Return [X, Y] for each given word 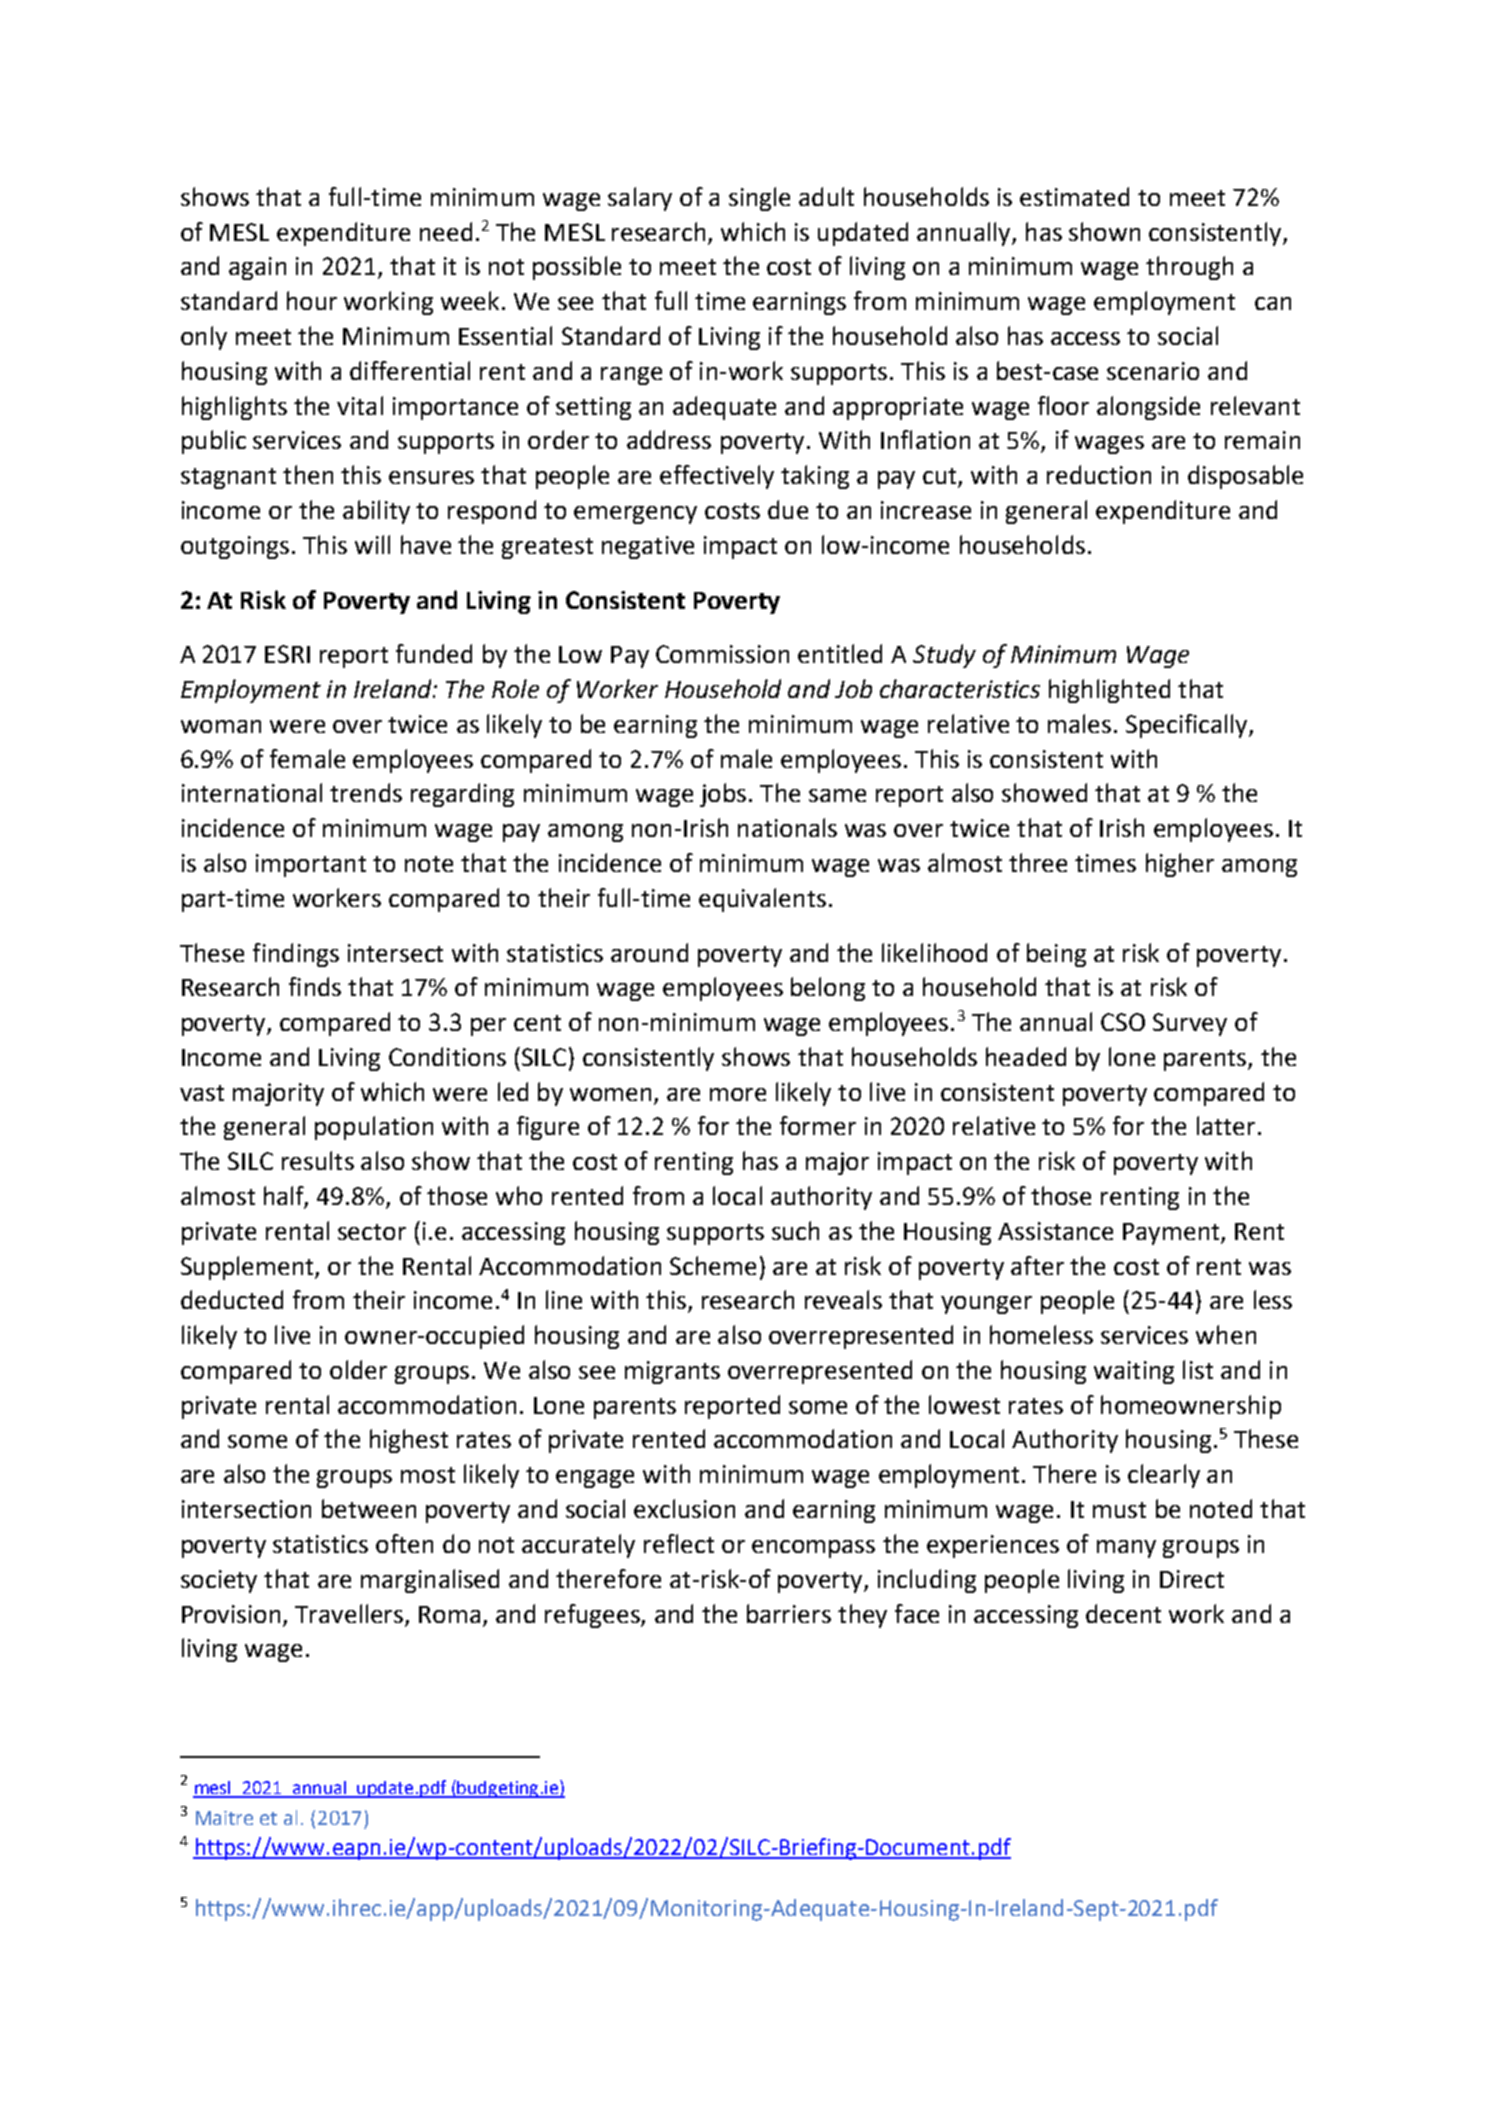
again [257, 268]
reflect [679, 1543]
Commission [722, 654]
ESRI [287, 654]
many [1126, 1549]
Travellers [349, 1613]
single [759, 199]
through [1189, 268]
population [374, 1128]
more [738, 1094]
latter [1226, 1125]
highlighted [1109, 691]
